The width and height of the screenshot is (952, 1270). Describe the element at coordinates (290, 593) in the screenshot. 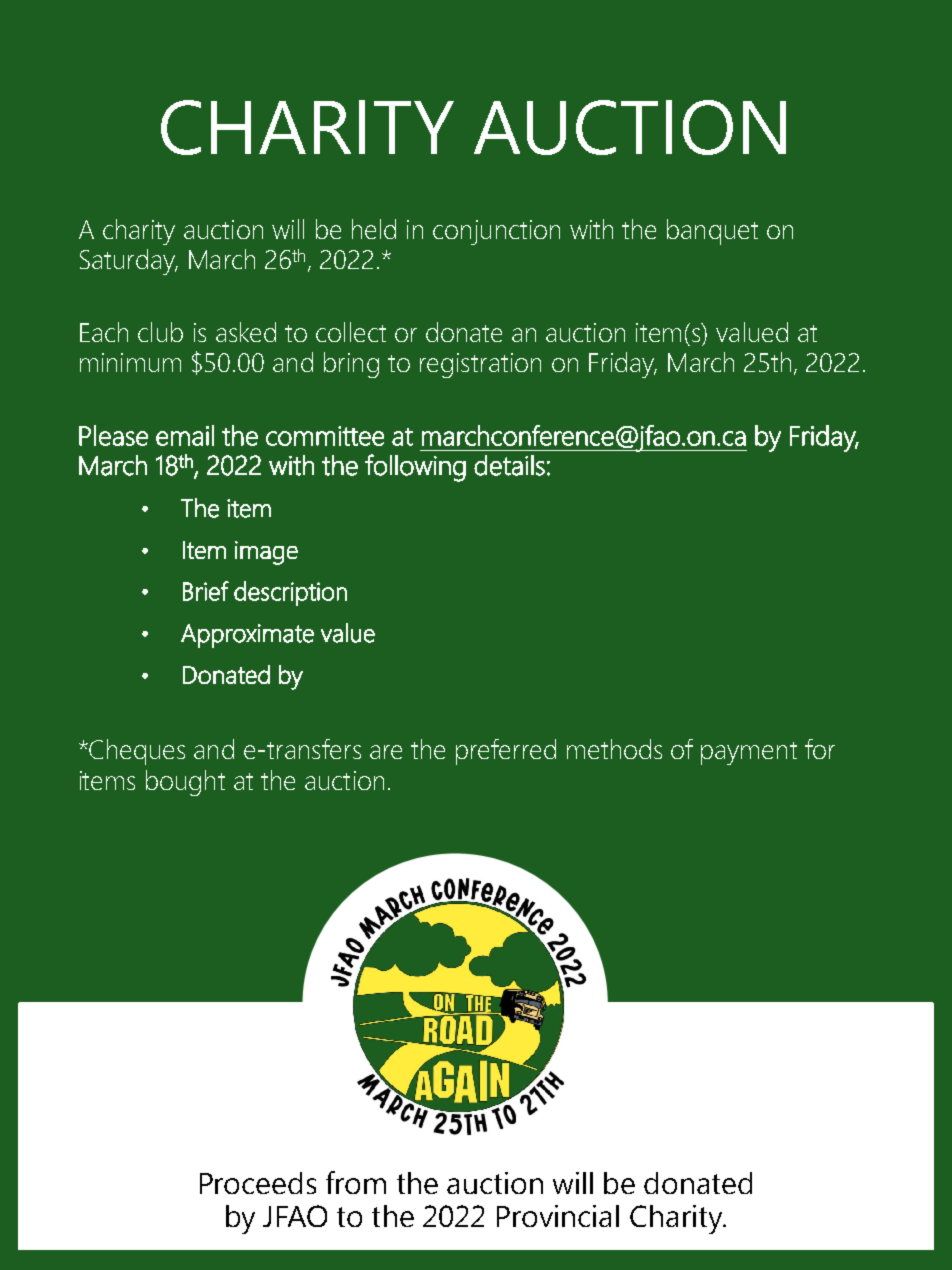

I see `description` at that location.
